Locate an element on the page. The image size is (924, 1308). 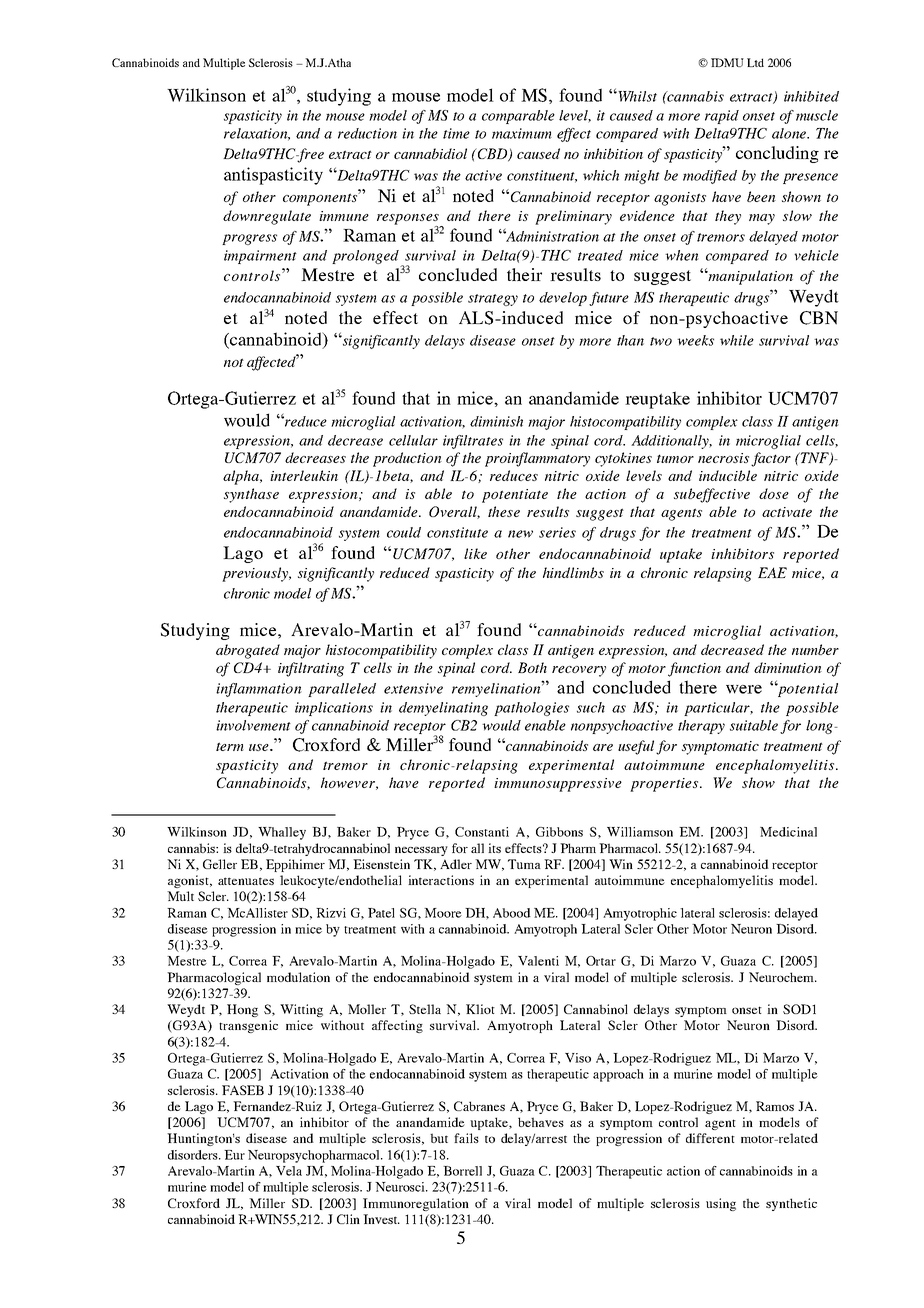
reduction is located at coordinates (367, 133).
